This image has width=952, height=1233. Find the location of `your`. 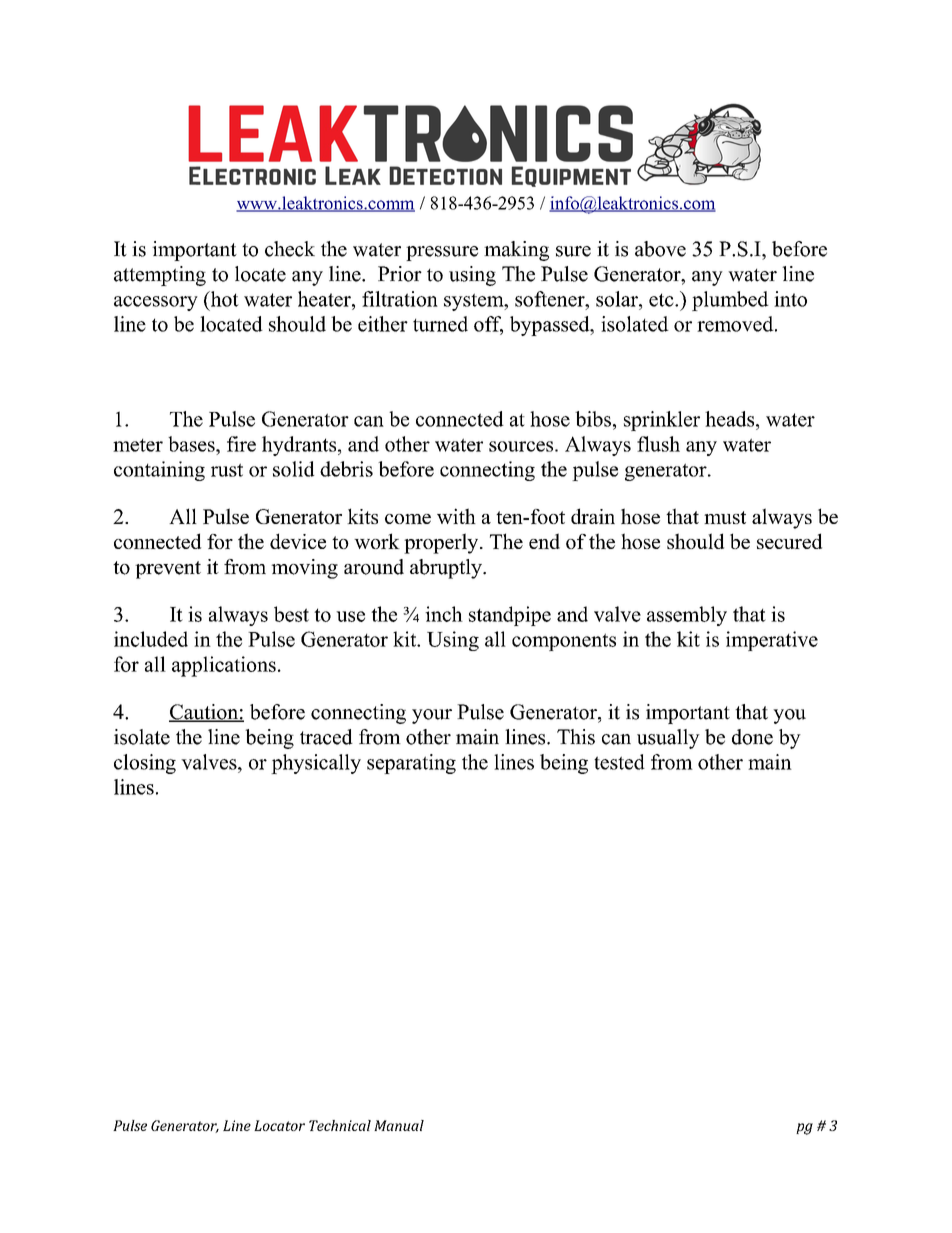

your is located at coordinates (432, 716).
